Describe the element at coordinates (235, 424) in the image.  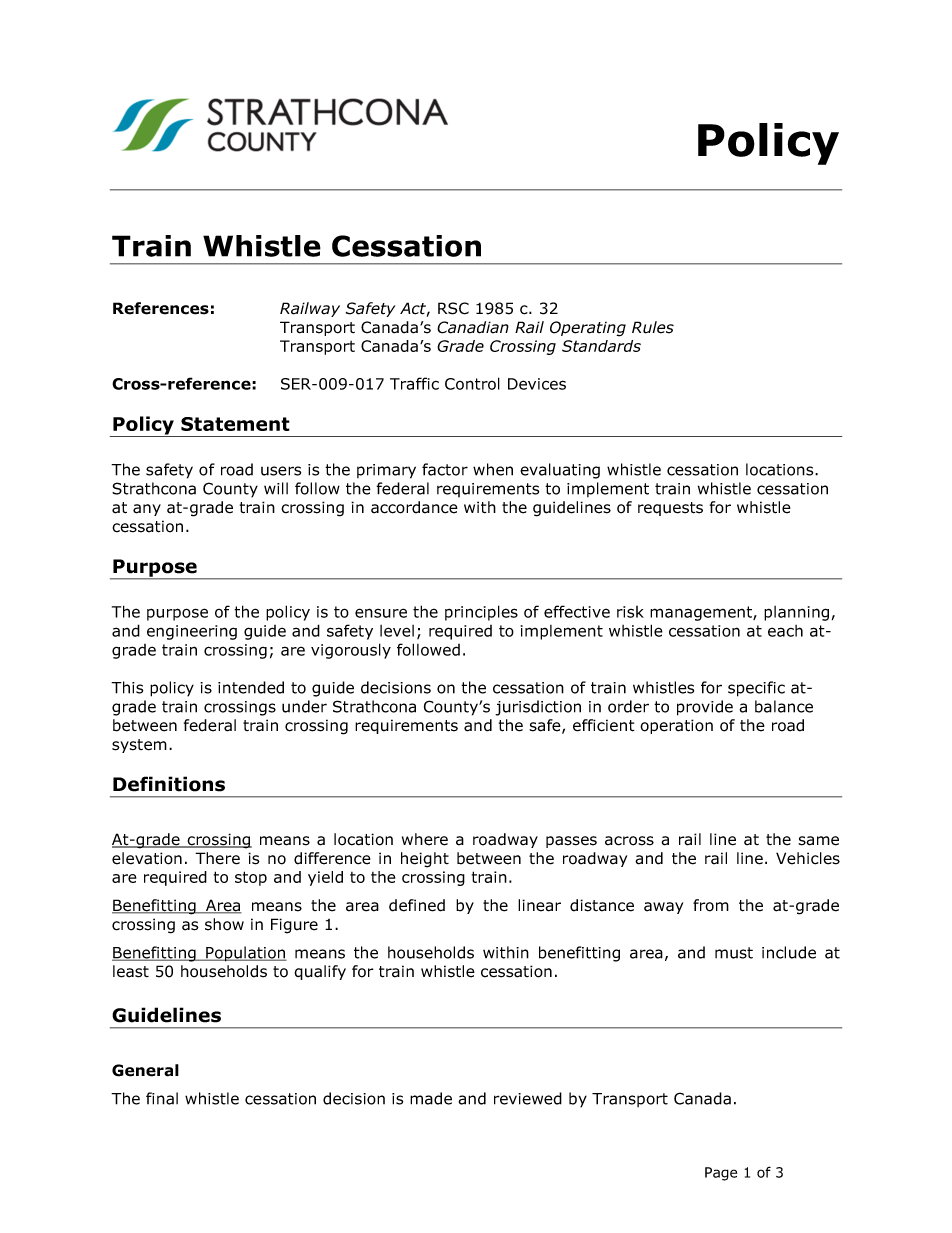
I see `Statement` at that location.
